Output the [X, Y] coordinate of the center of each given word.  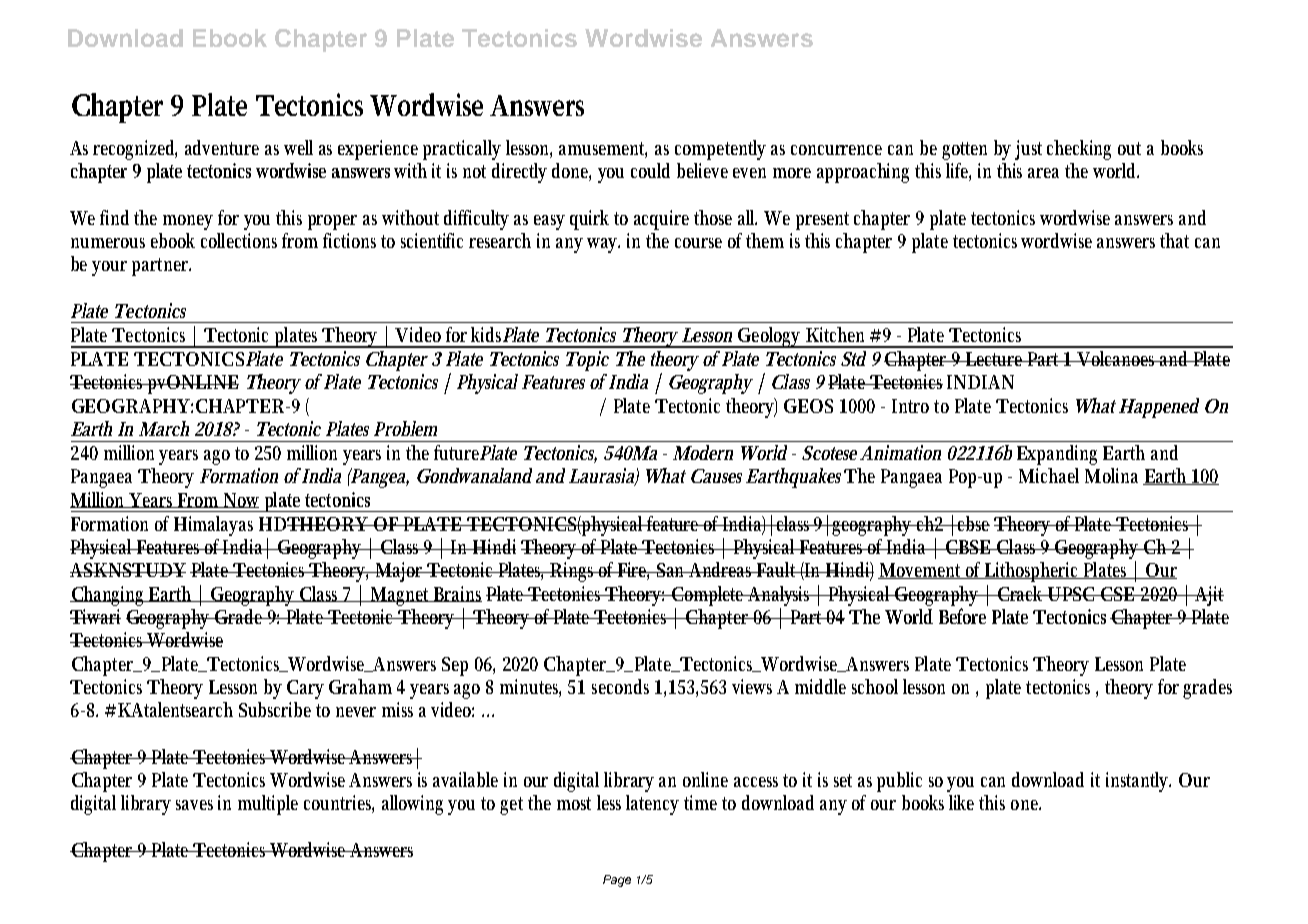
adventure [222, 147]
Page [617, 881]
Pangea [379, 478]
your [109, 268]
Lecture [995, 359]
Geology [770, 337]
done [571, 172]
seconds [620, 686]
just [1028, 150]
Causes [716, 476]
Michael [1049, 475]
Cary [305, 689]
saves [194, 805]
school [875, 686]
